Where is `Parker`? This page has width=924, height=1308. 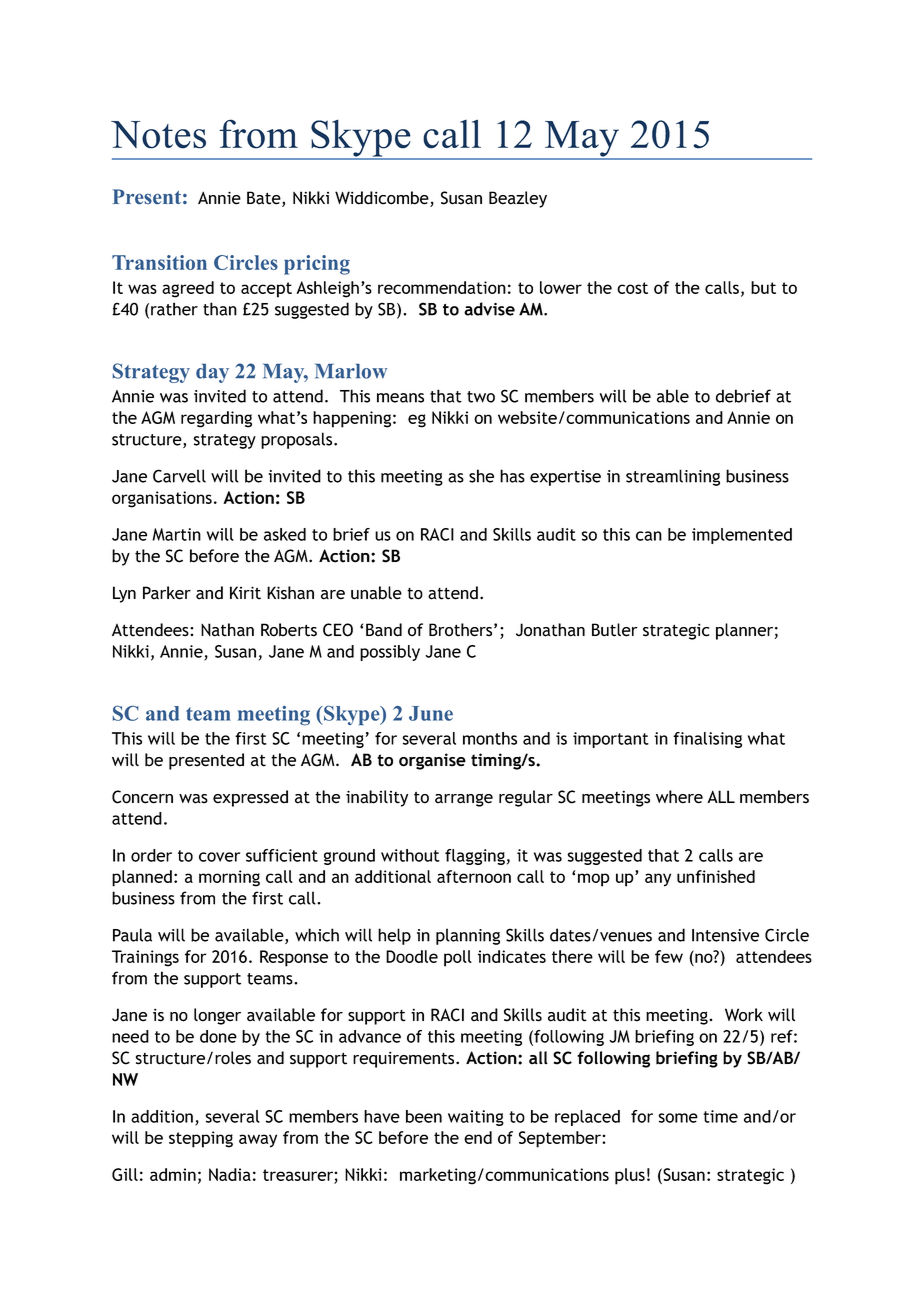
Parker is located at coordinates (167, 593).
